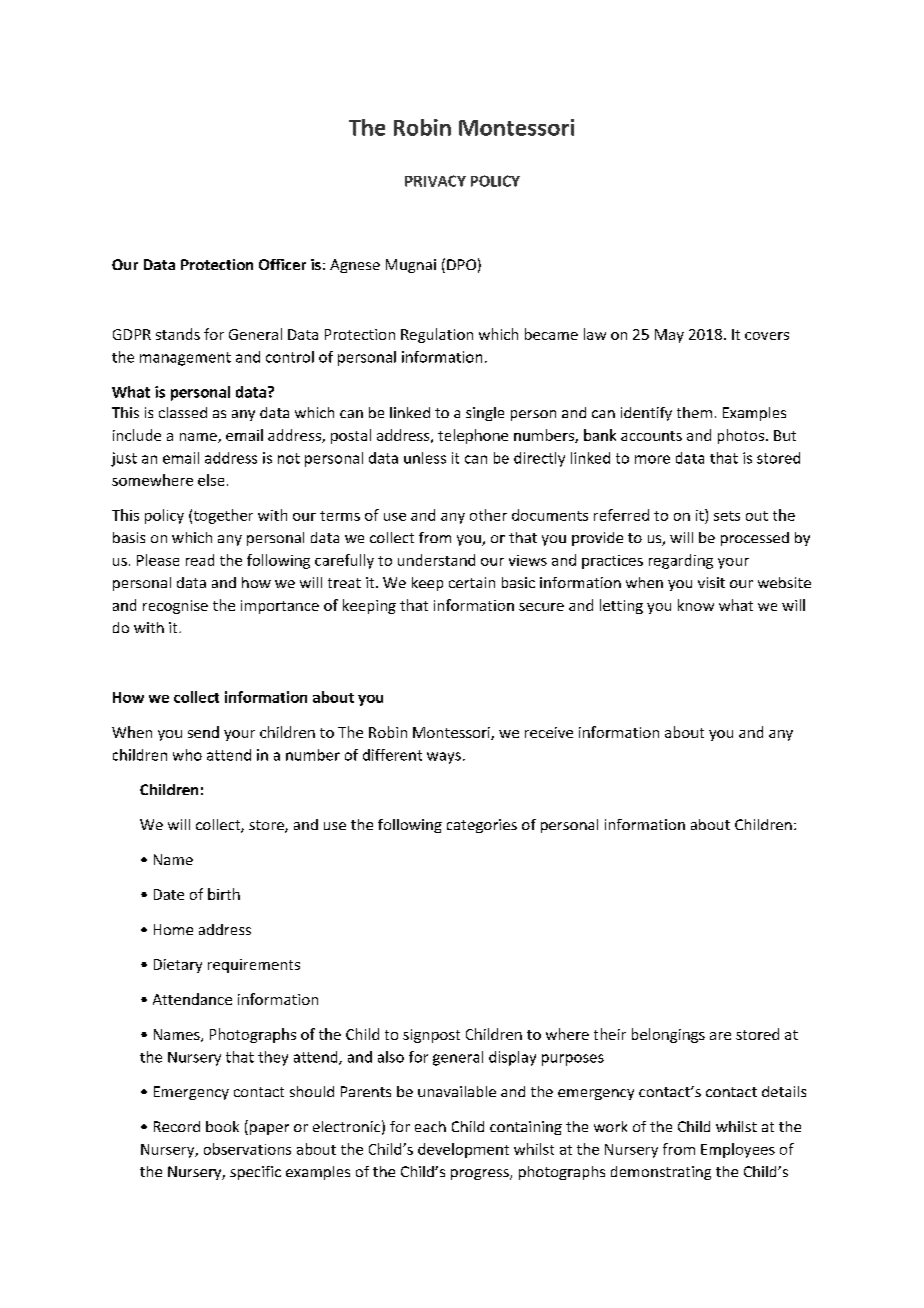  Describe the element at coordinates (222, 1126) in the screenshot. I see `book` at that location.
